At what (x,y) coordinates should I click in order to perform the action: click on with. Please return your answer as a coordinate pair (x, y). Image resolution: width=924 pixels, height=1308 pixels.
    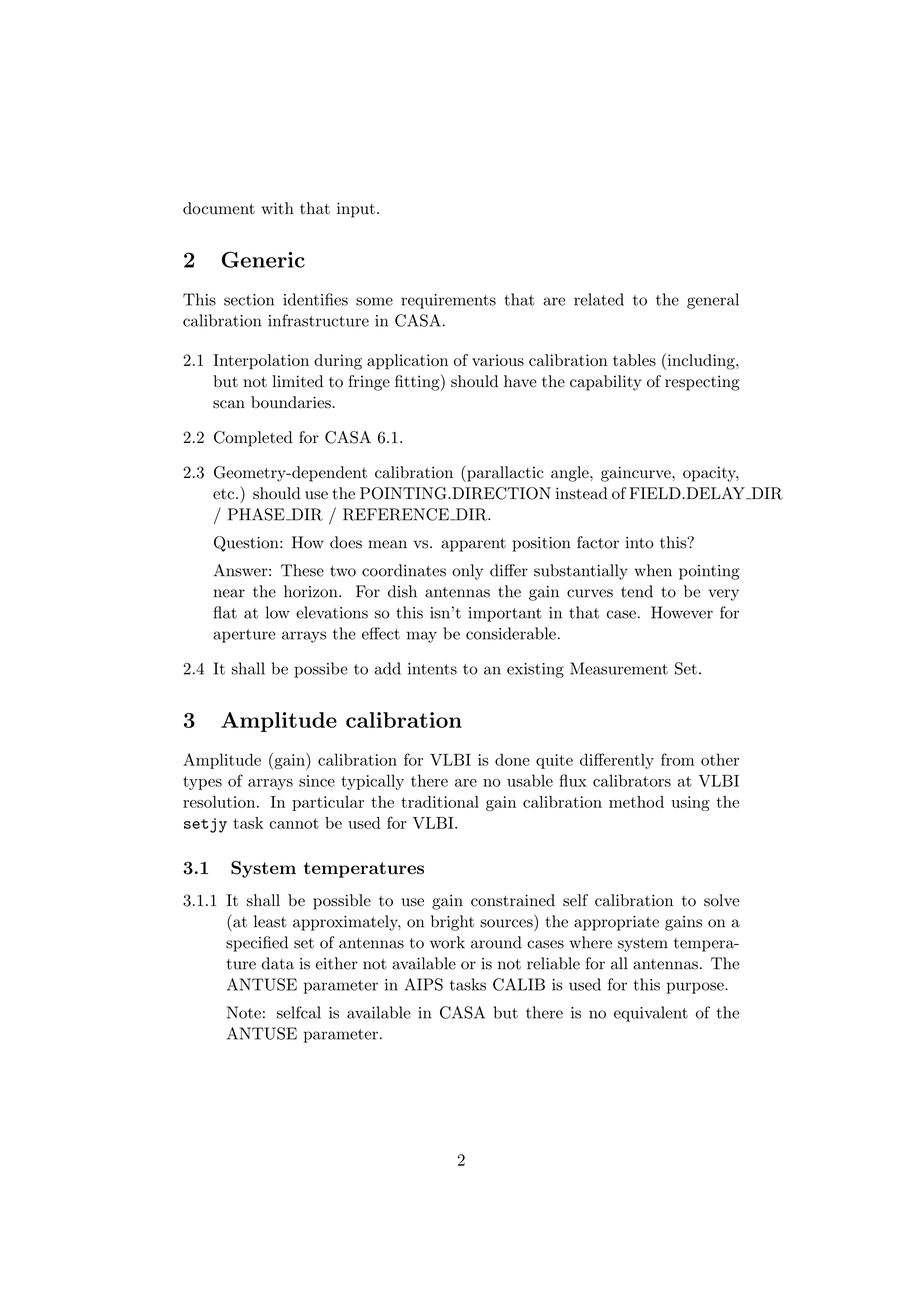
    Looking at the image, I should click on (277, 208).
